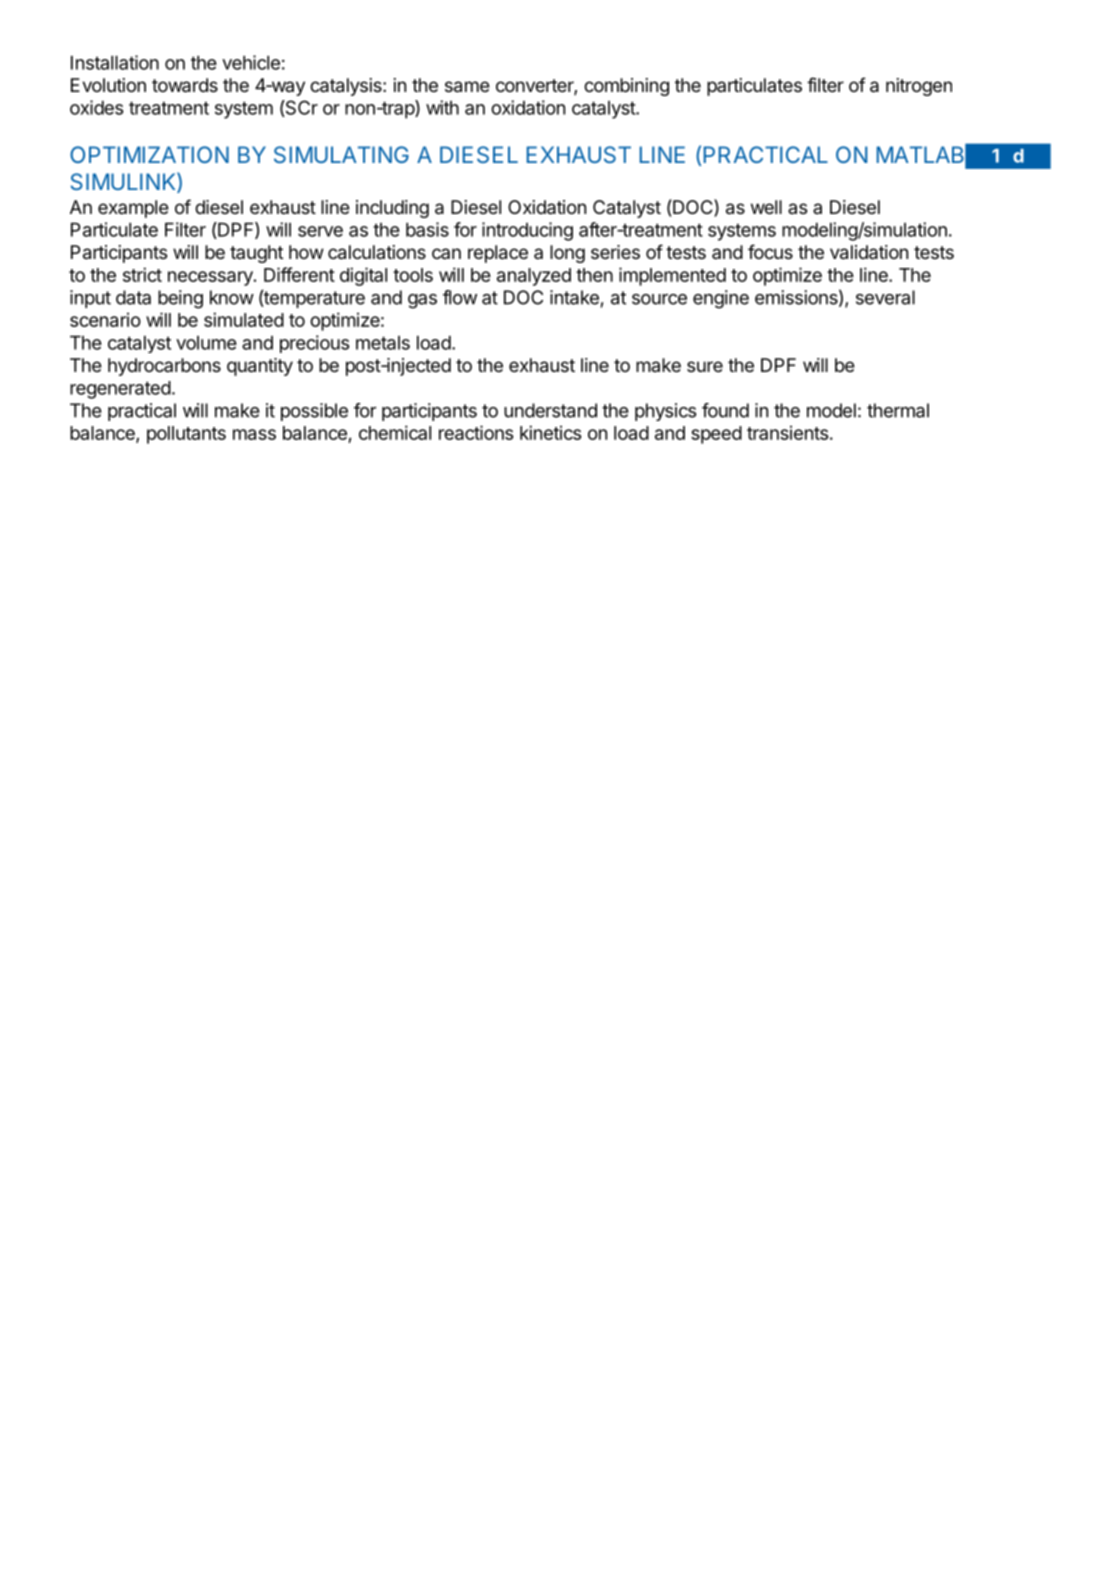 This screenshot has width=1120, height=1584. Describe the element at coordinates (467, 87) in the screenshot. I see `same` at that location.
